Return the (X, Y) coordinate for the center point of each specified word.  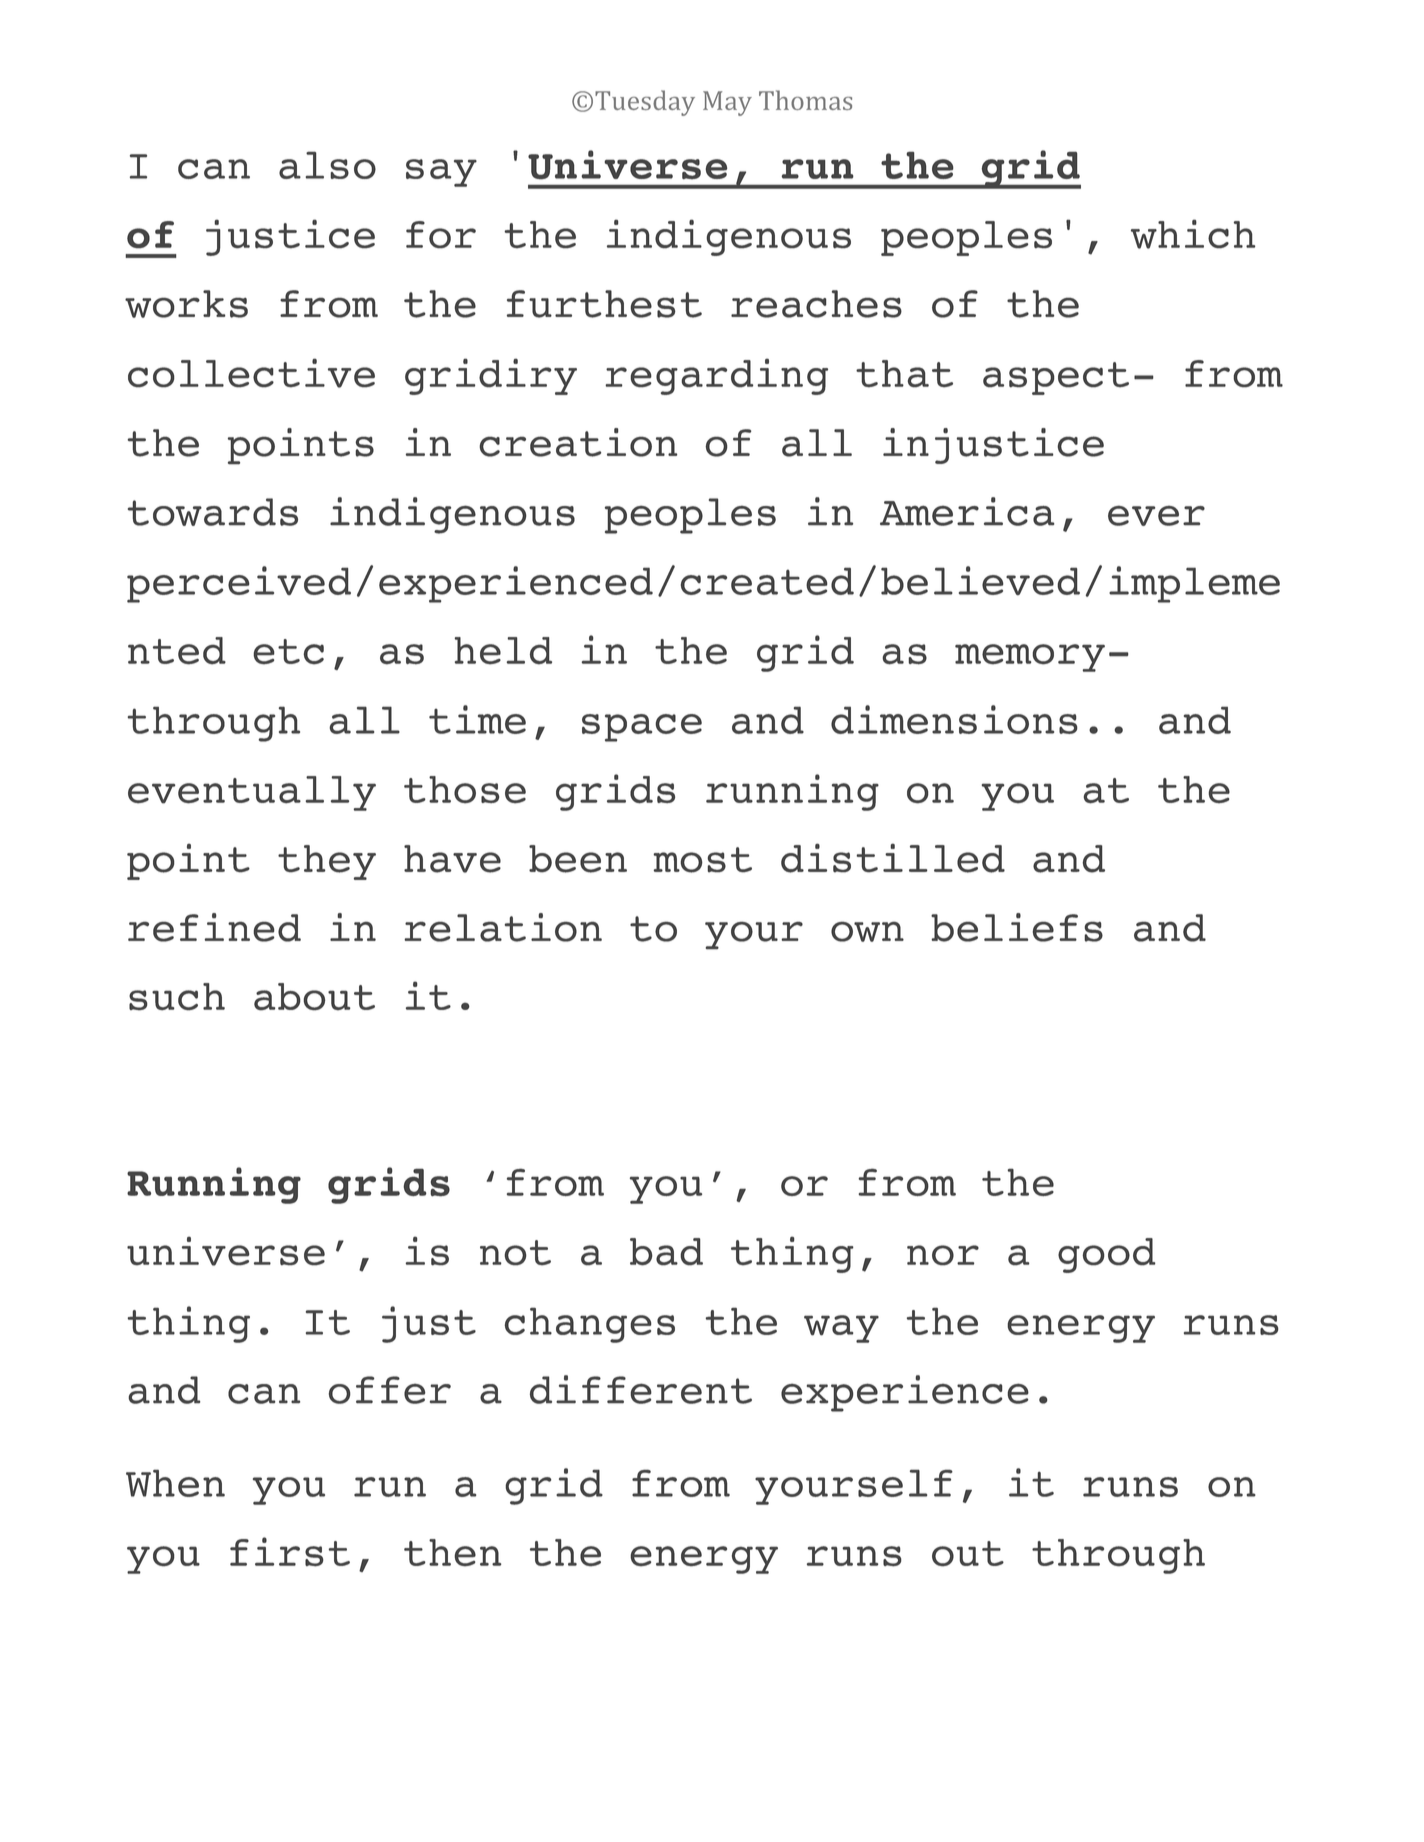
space (642, 728)
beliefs (1017, 927)
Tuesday (645, 103)
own (867, 931)
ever (1156, 515)
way (841, 1329)
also (327, 165)
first (290, 1552)
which (1193, 234)
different (641, 1389)
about (314, 997)
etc (288, 652)
